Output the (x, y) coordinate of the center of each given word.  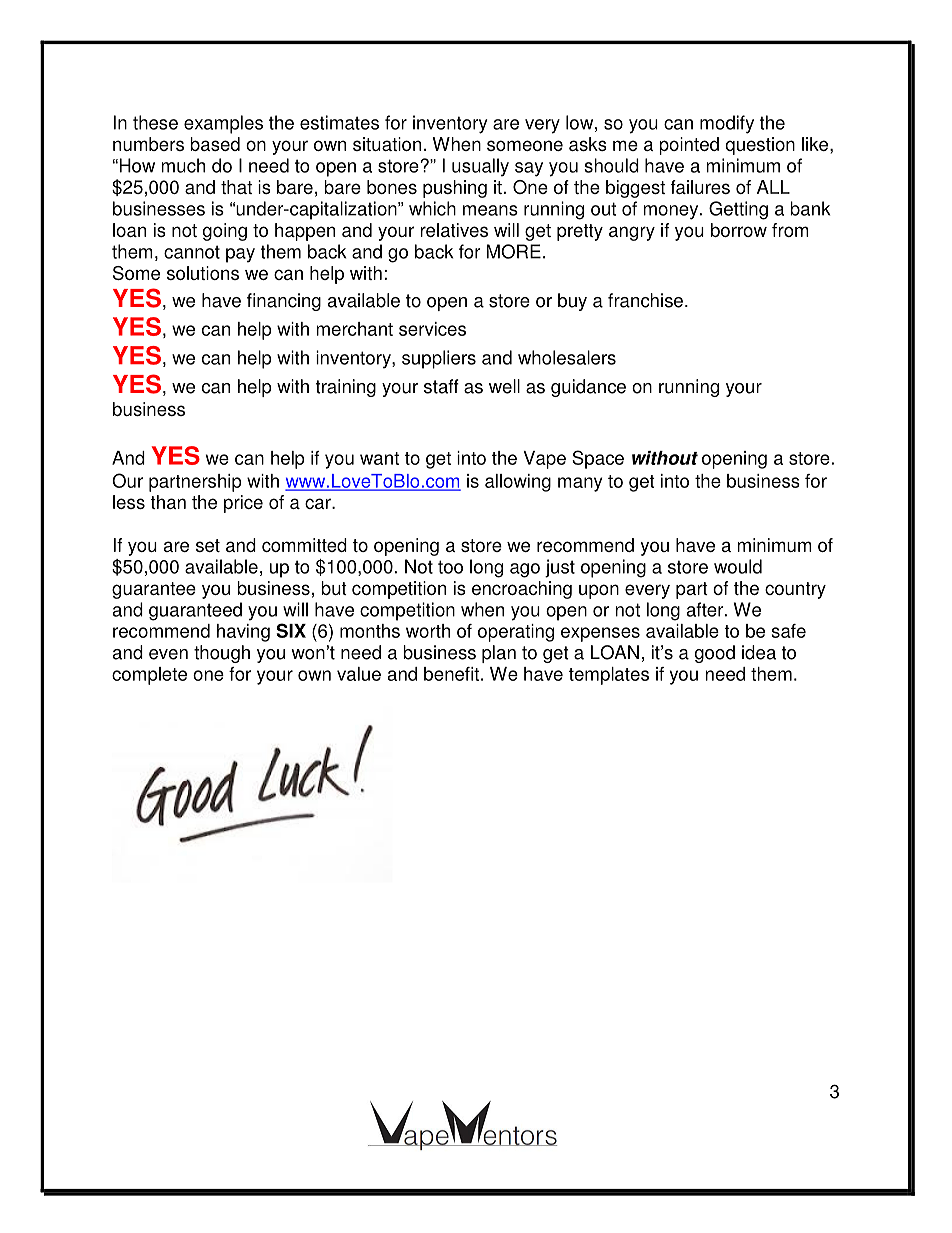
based (215, 144)
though (222, 654)
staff (441, 386)
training (346, 388)
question (760, 146)
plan (499, 654)
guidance (588, 388)
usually (480, 167)
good (715, 654)
